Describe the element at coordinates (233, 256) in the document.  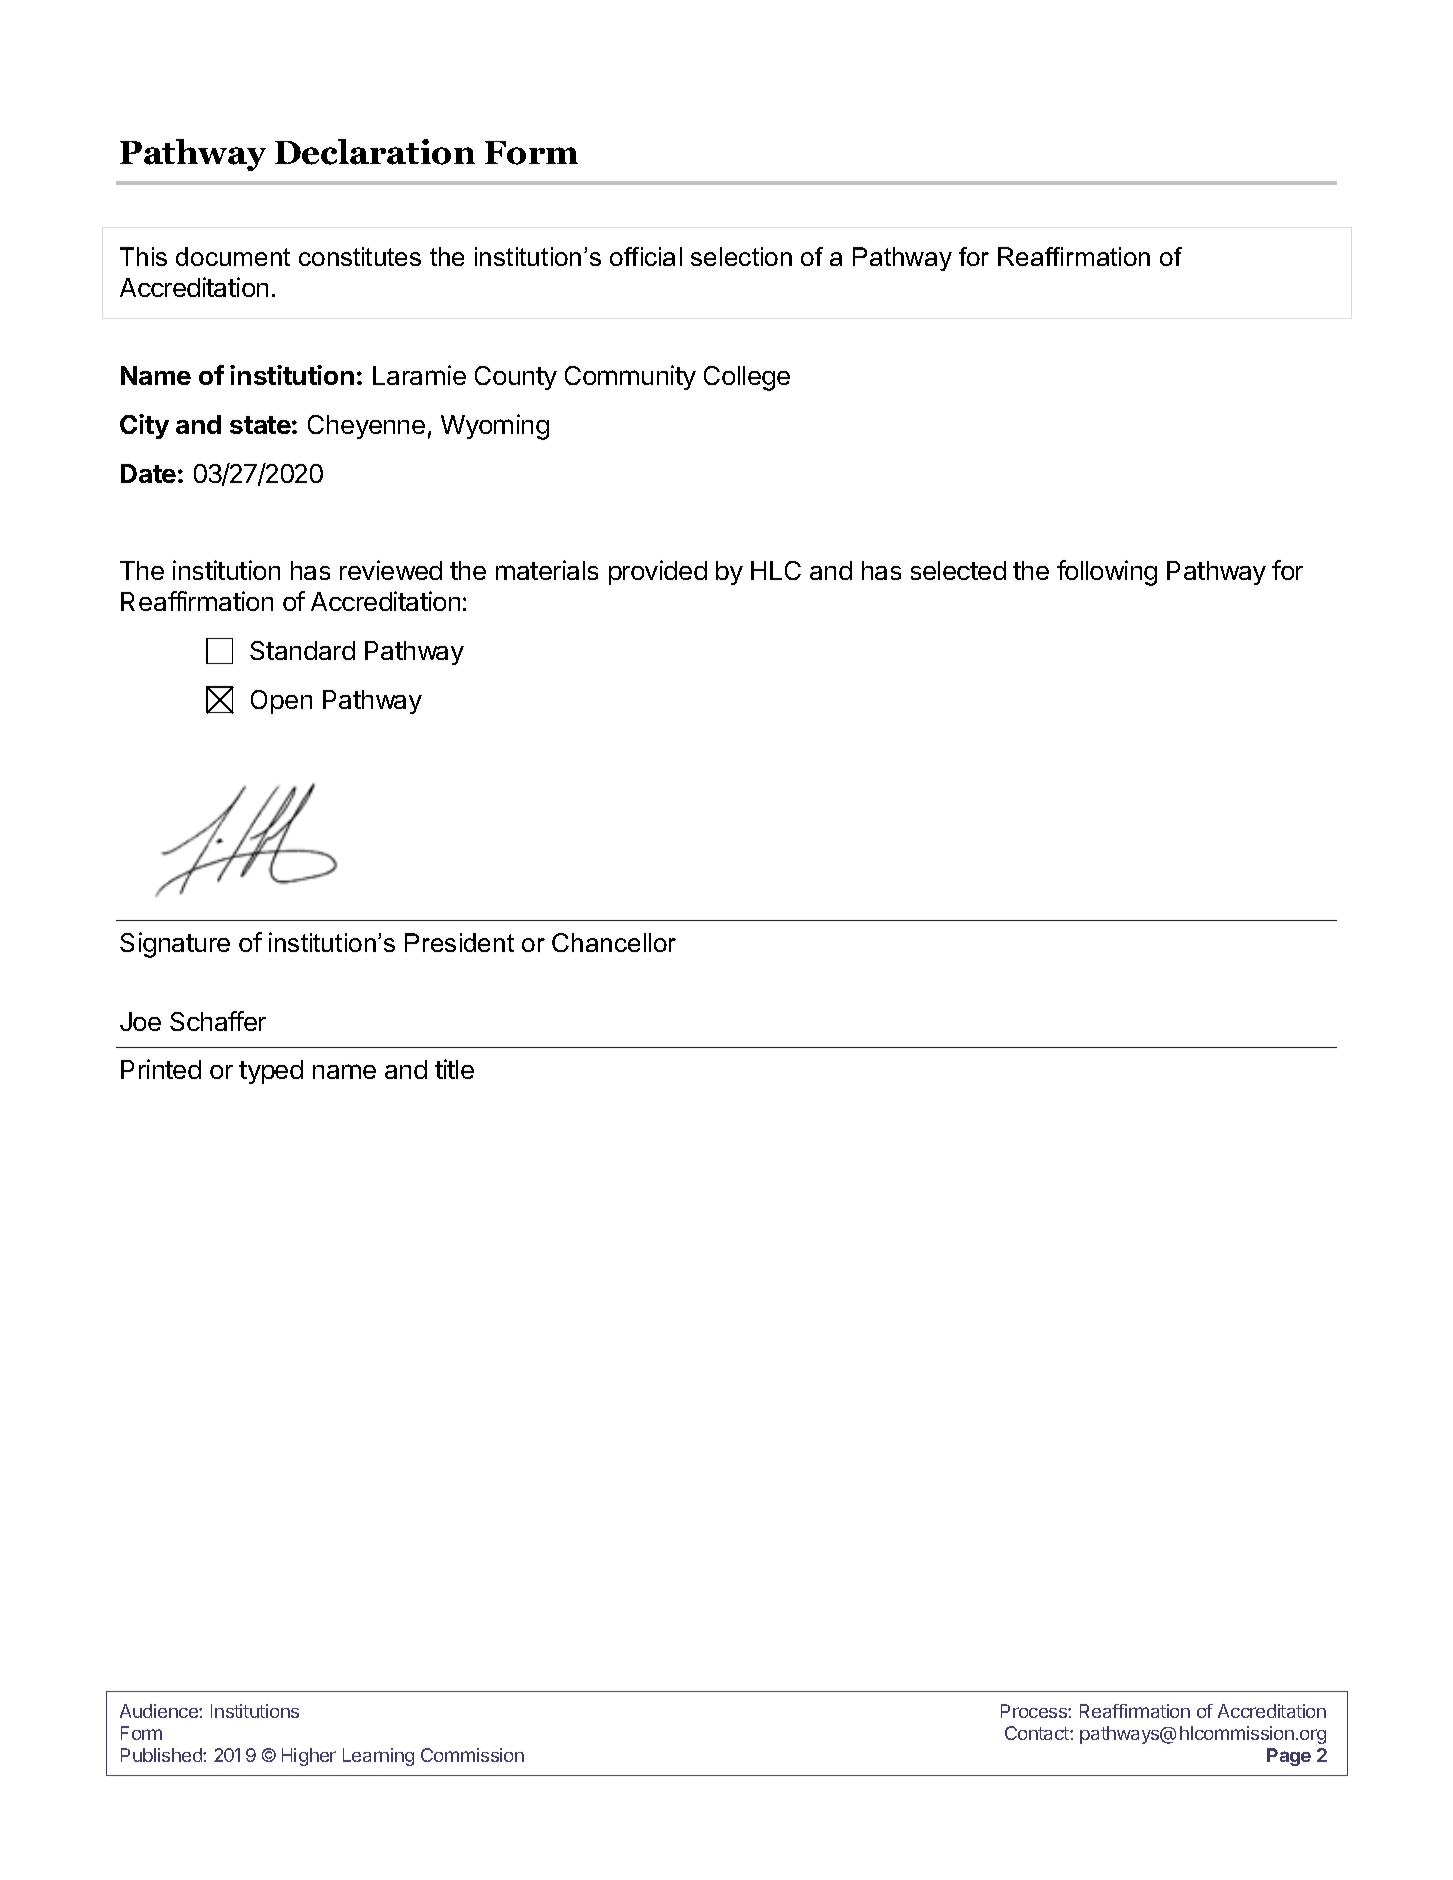
I see `document` at that location.
